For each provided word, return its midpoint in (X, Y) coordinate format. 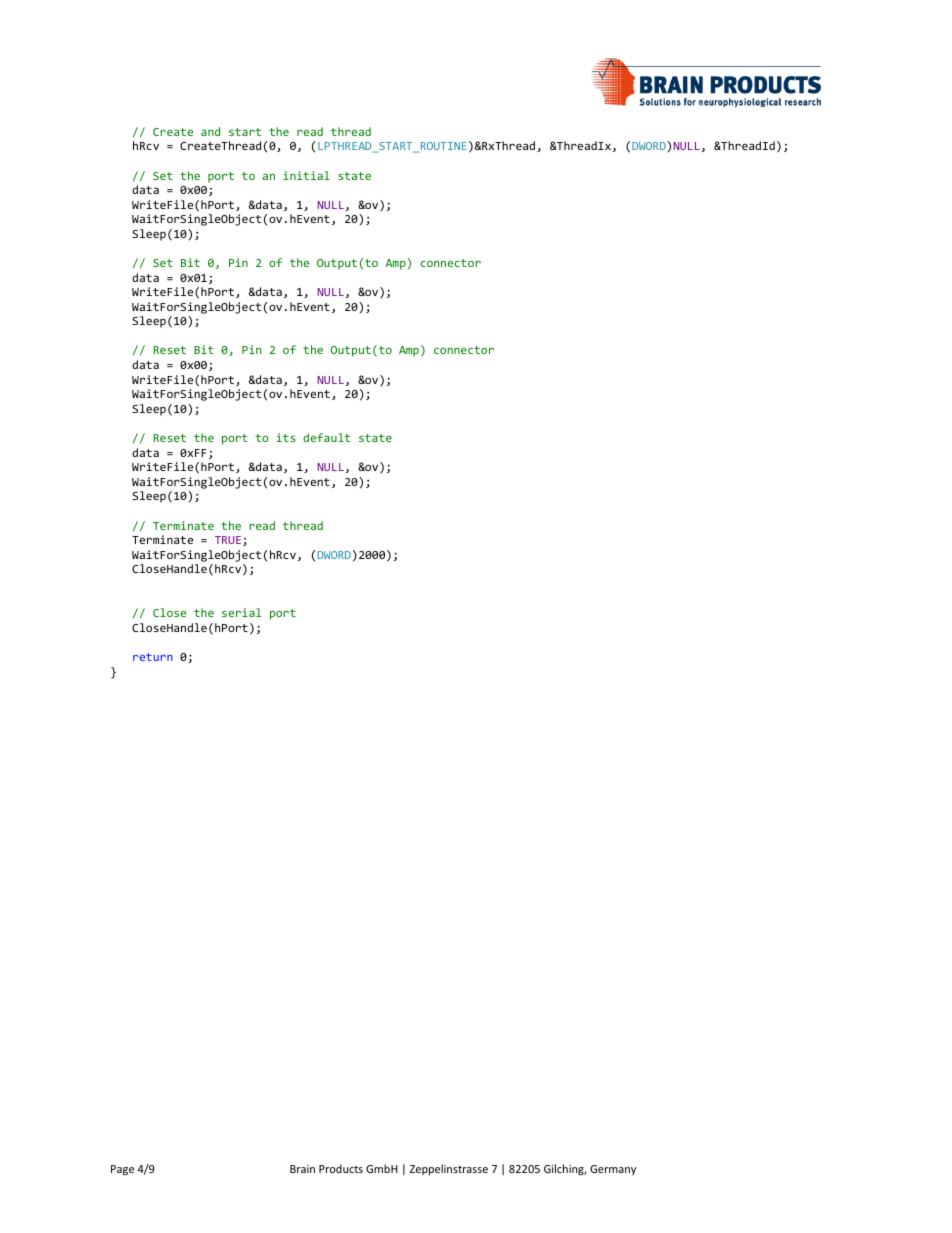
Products (341, 1168)
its (286, 437)
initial (306, 175)
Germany (613, 1170)
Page (122, 1170)
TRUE (228, 540)
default (326, 437)
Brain (302, 1169)
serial (241, 612)
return (153, 657)
